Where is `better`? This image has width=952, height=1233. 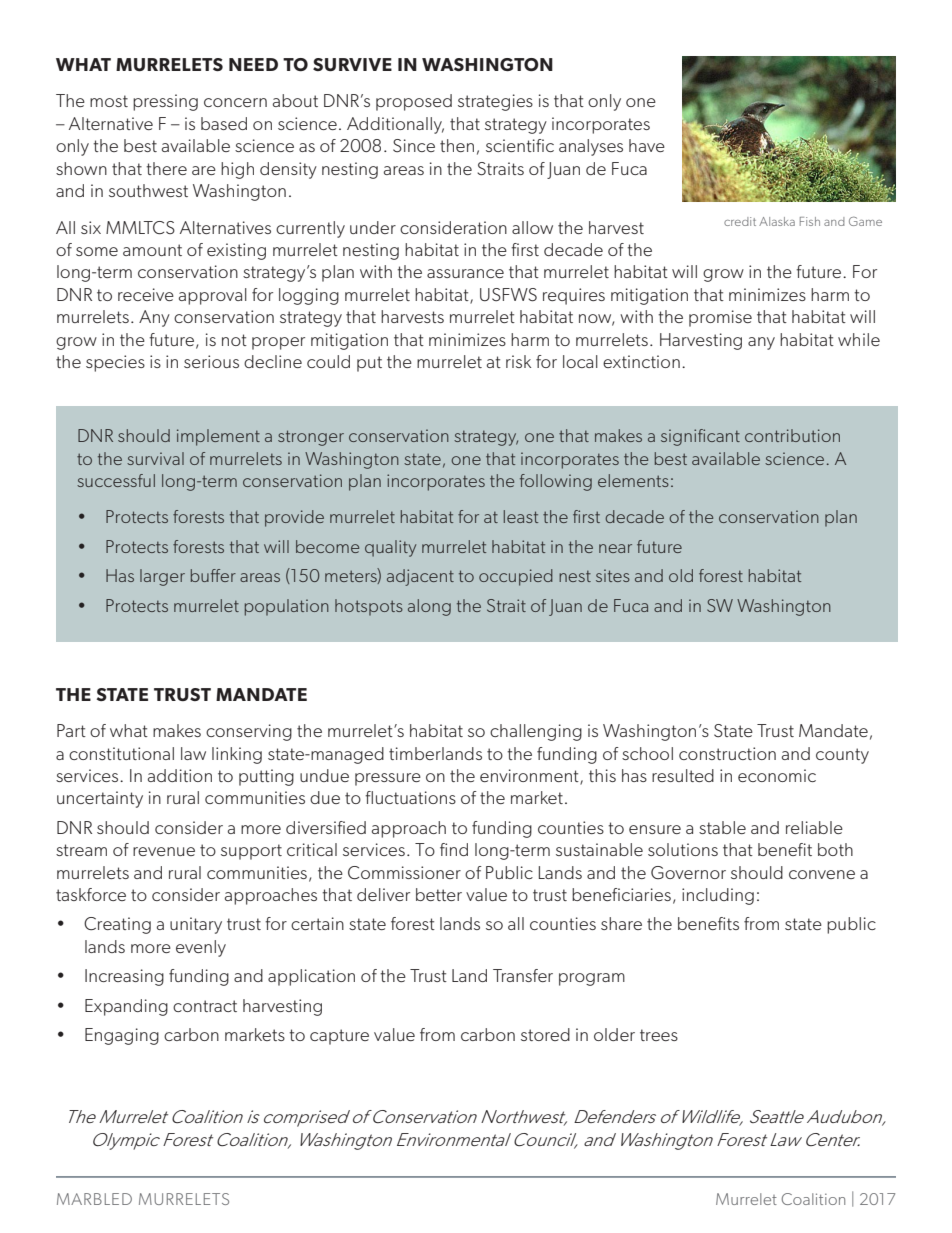 better is located at coordinates (439, 894).
